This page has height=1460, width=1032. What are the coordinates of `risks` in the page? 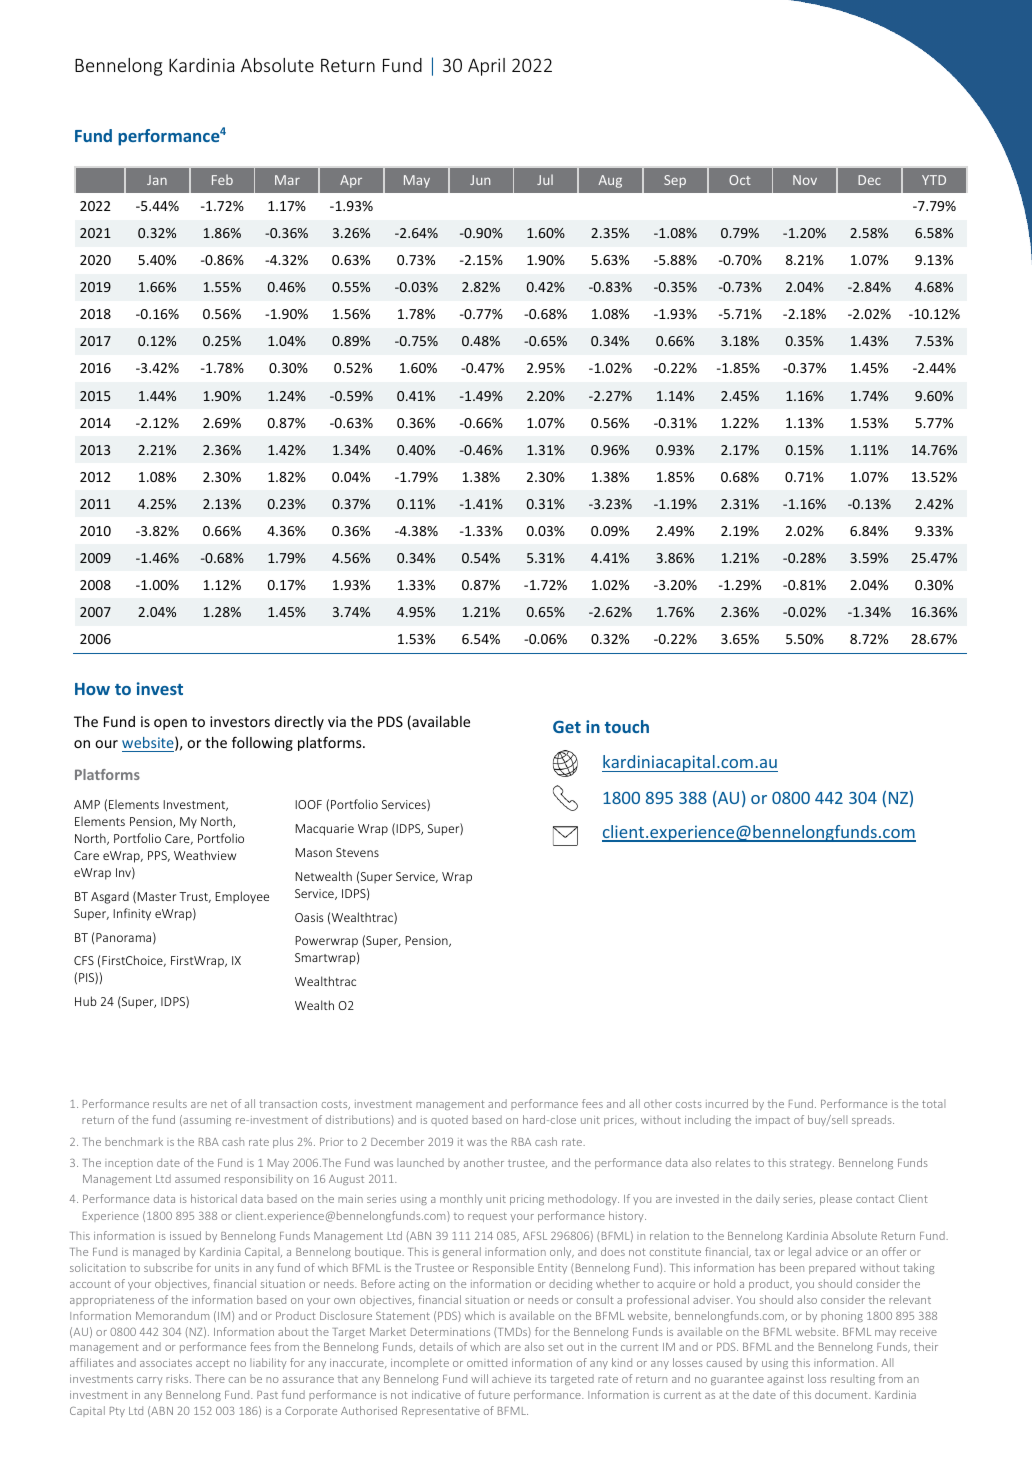 It's located at (178, 1378).
